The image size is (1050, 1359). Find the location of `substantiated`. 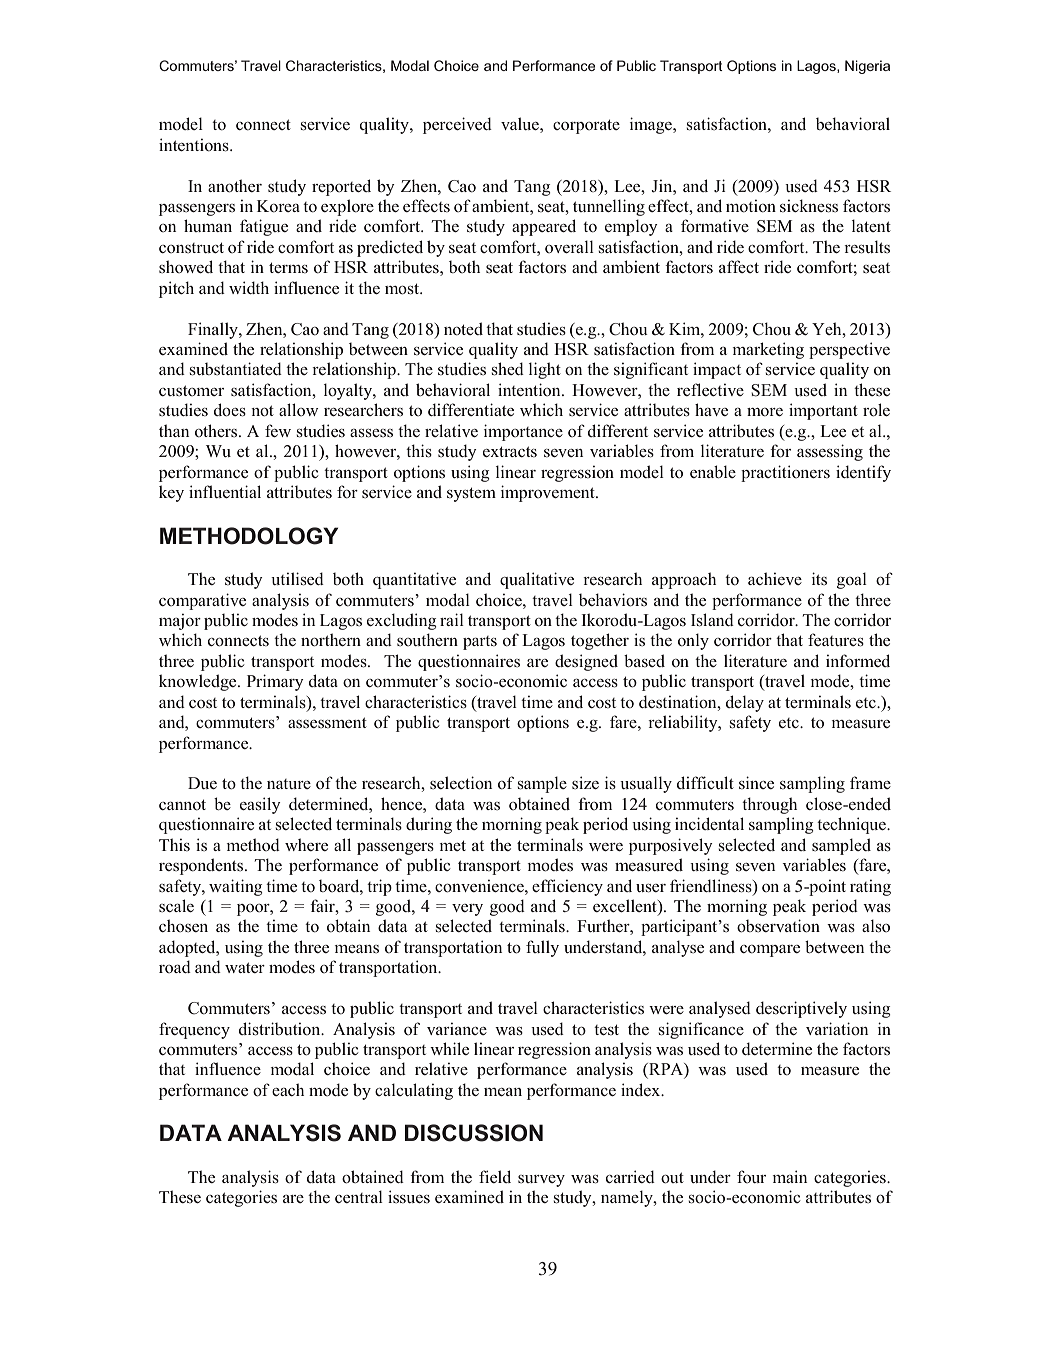

substantiated is located at coordinates (236, 369).
